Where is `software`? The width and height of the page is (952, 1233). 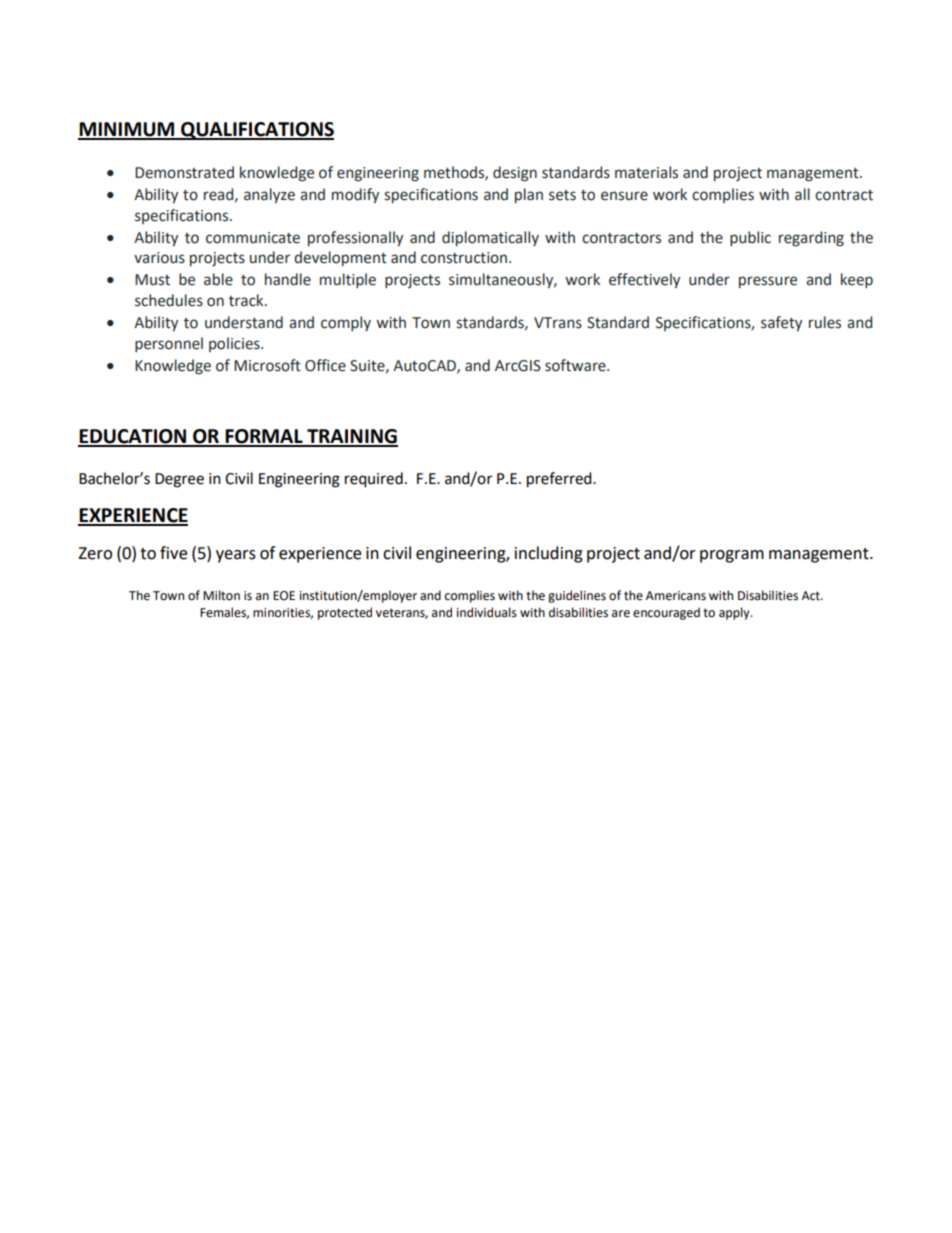
software is located at coordinates (576, 365).
